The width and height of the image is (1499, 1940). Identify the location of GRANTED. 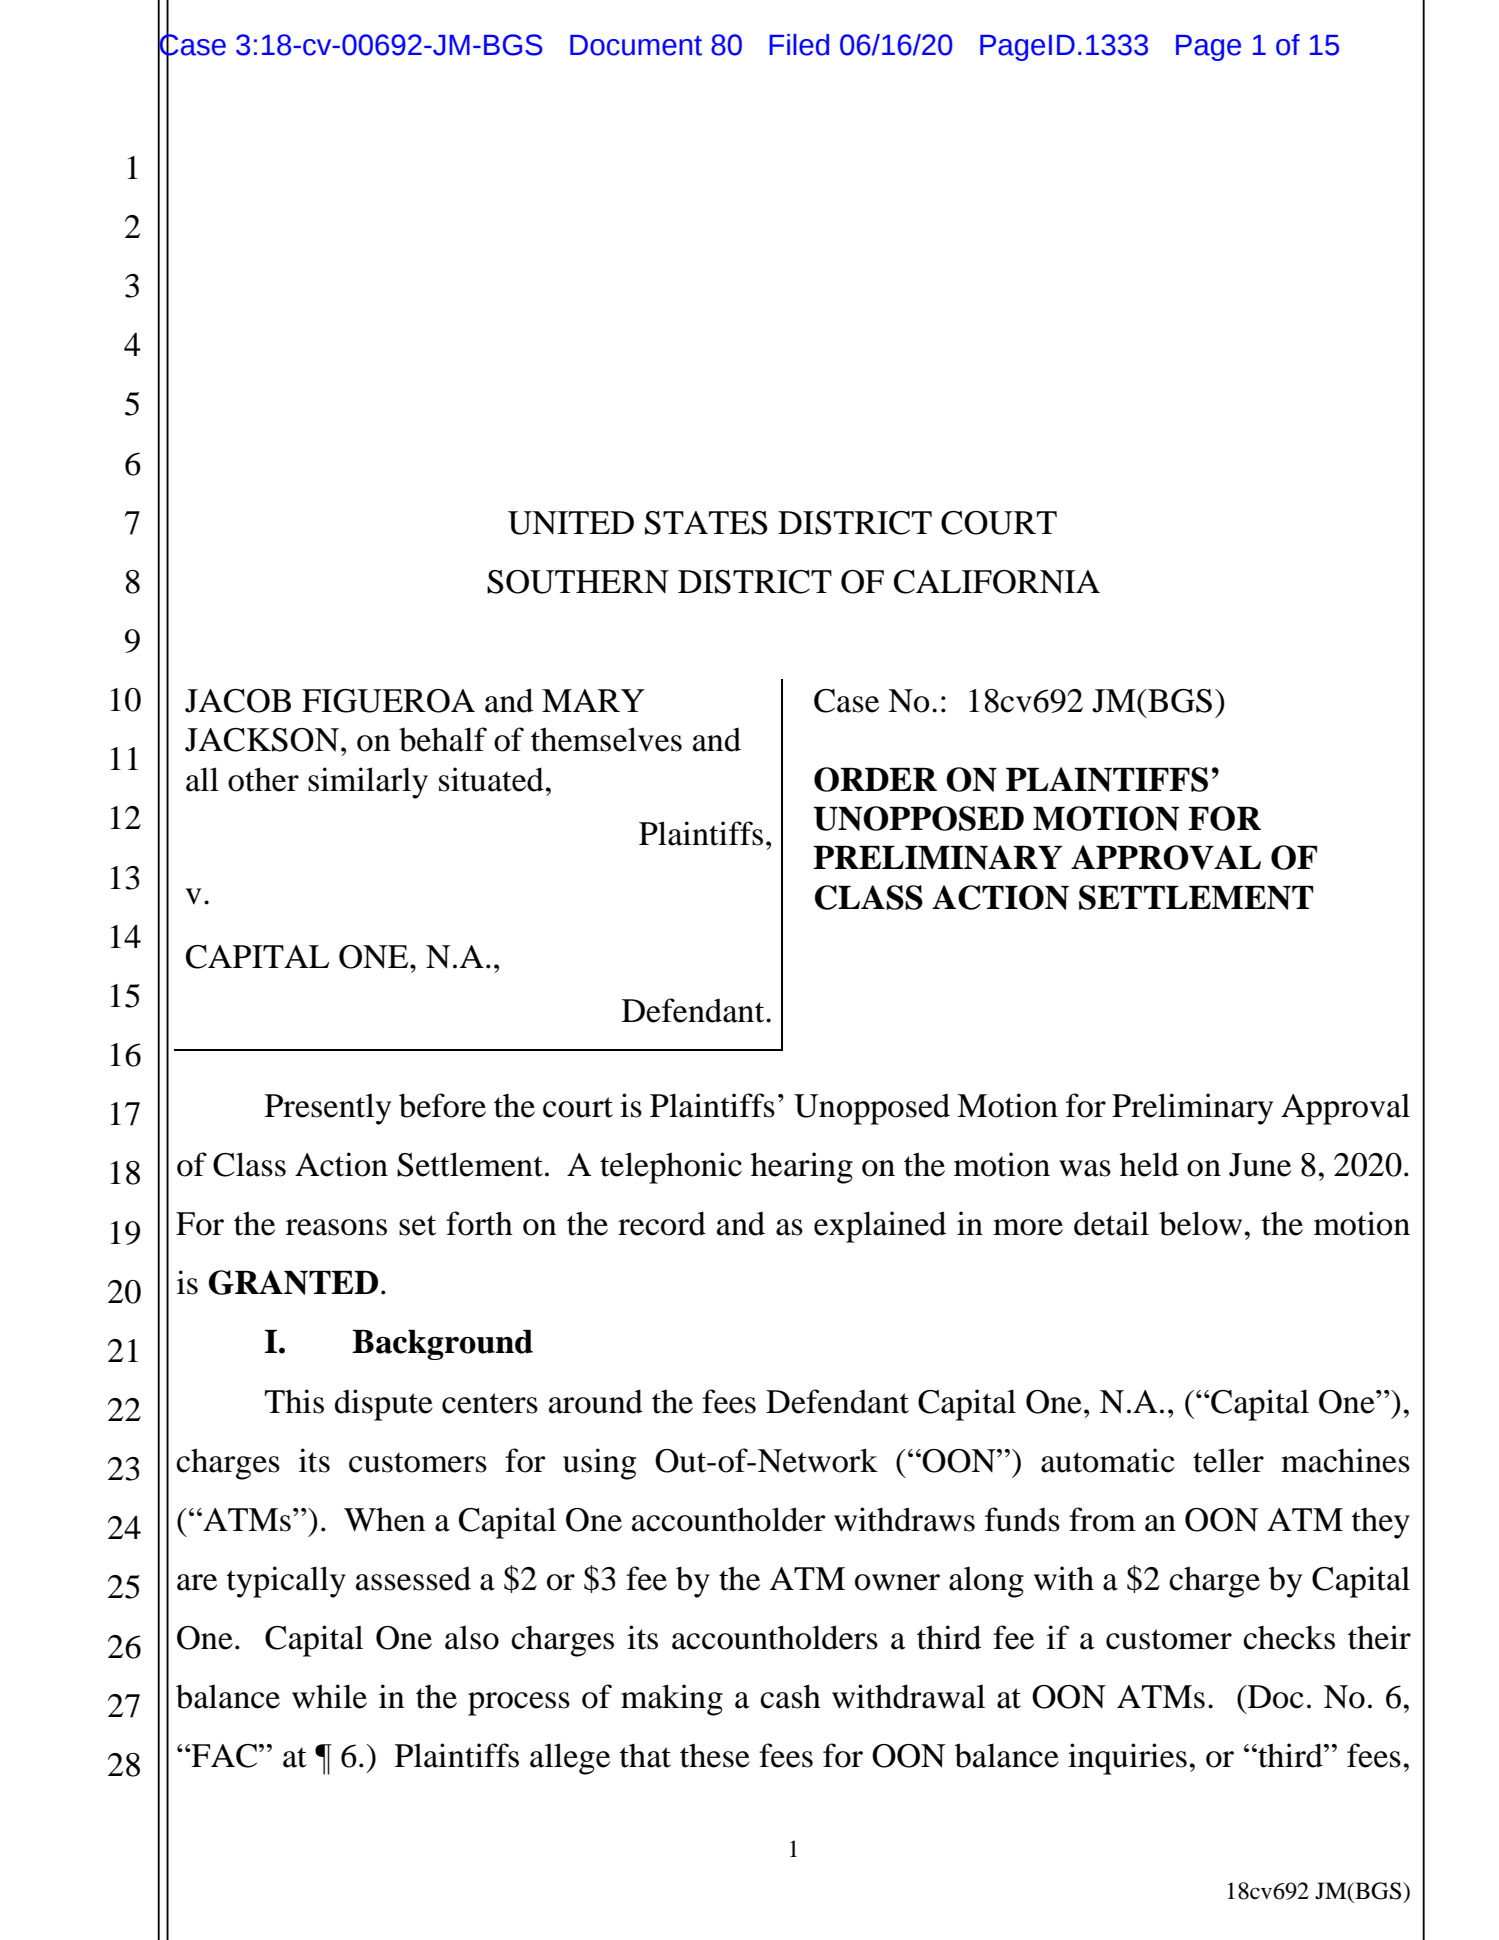
(293, 1282).
